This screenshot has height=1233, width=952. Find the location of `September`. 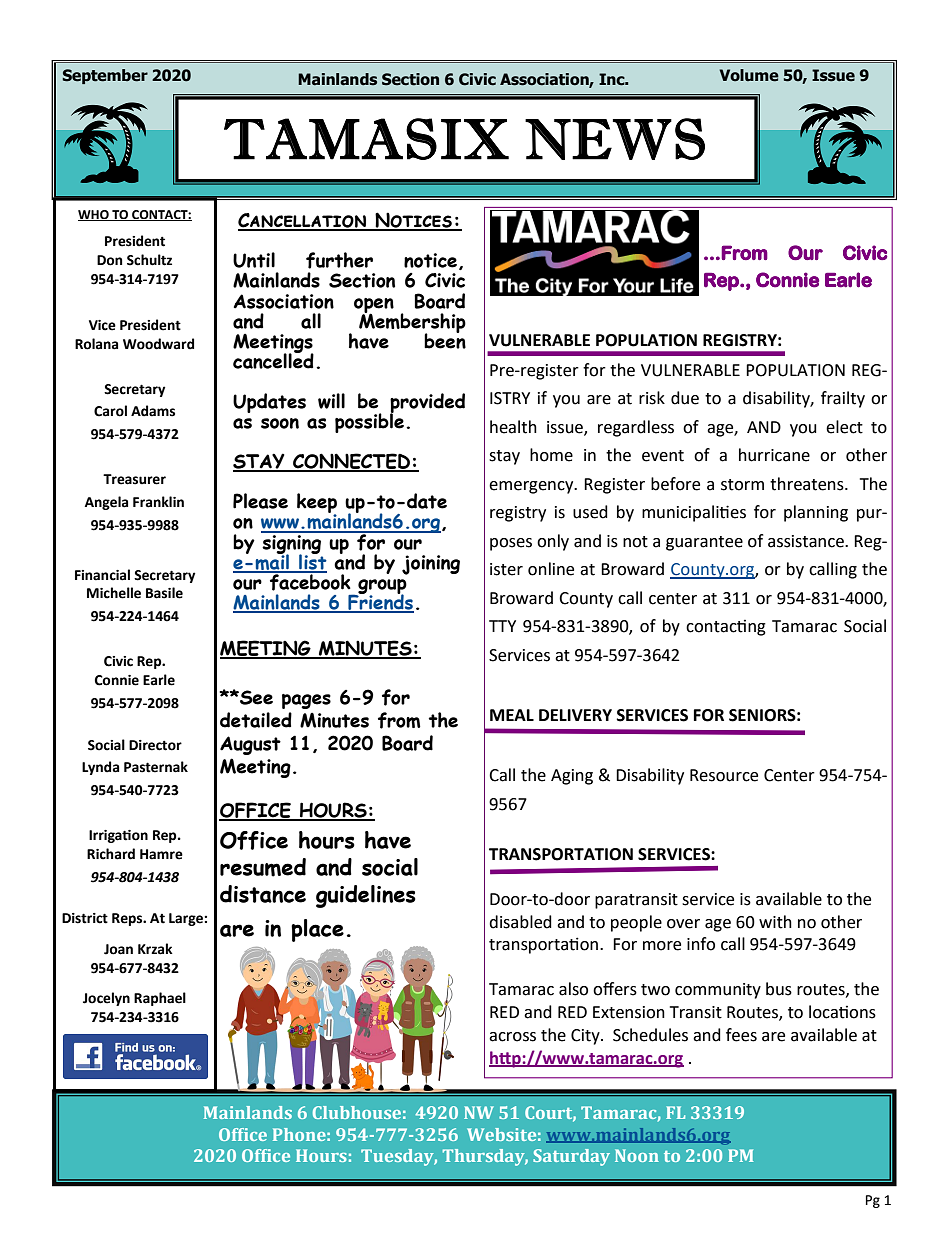

September is located at coordinates (105, 76).
